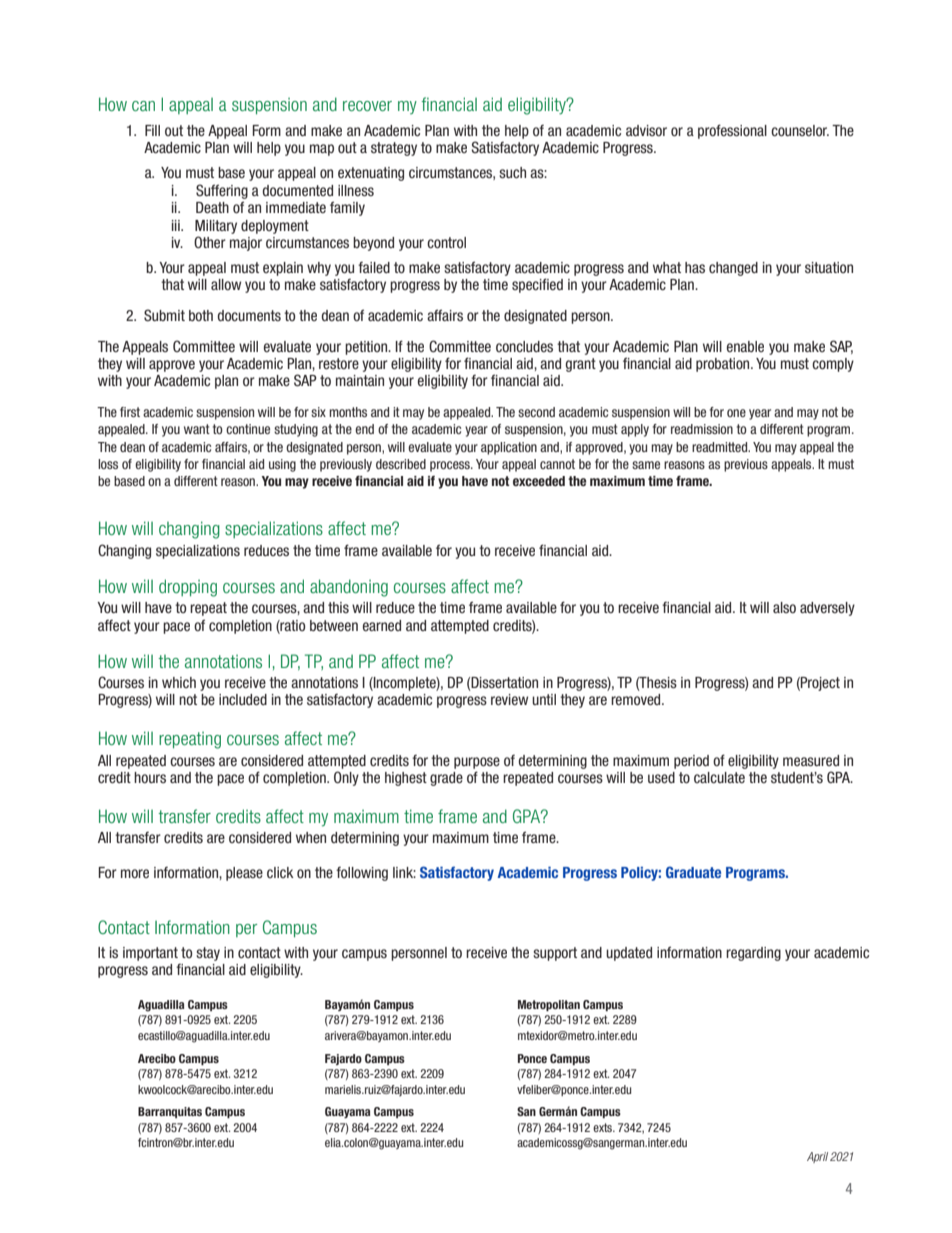 The height and width of the screenshot is (1233, 952). What do you see at coordinates (784, 607) in the screenshot?
I see `also` at bounding box center [784, 607].
